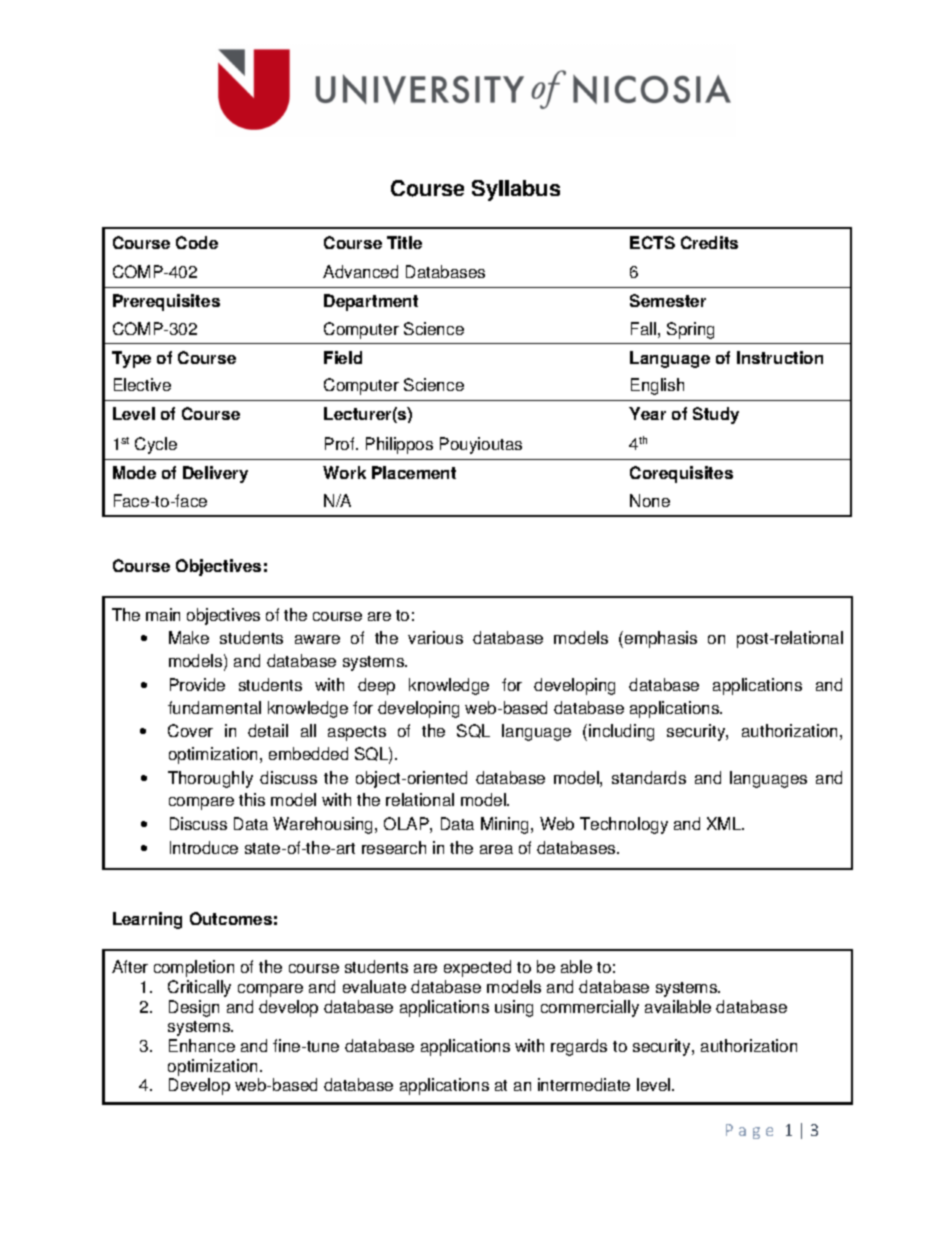 The height and width of the page is (1233, 952). Describe the element at coordinates (214, 707) in the page. I see `fundamental` at that location.
